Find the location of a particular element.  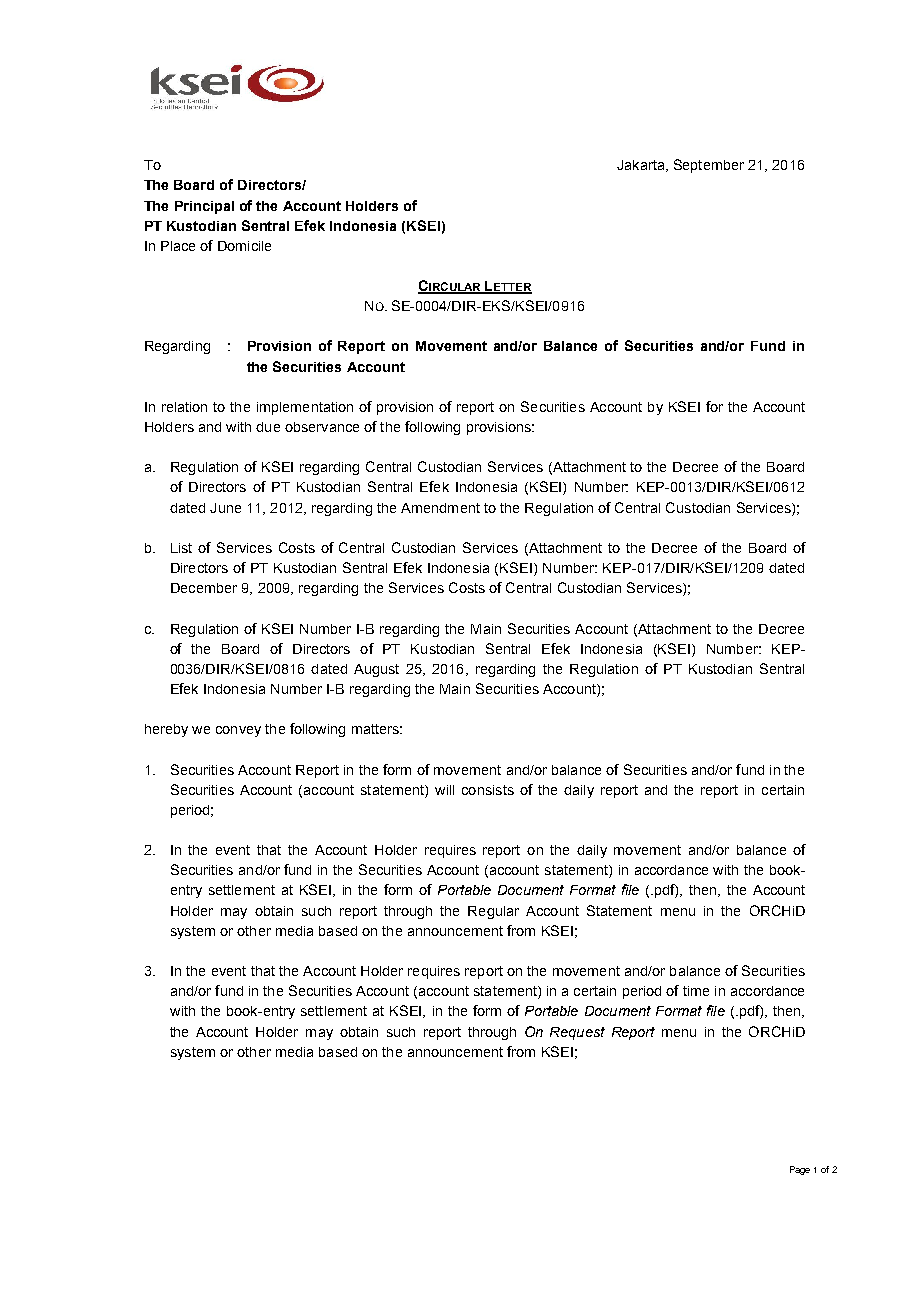

Jakarta is located at coordinates (642, 166).
